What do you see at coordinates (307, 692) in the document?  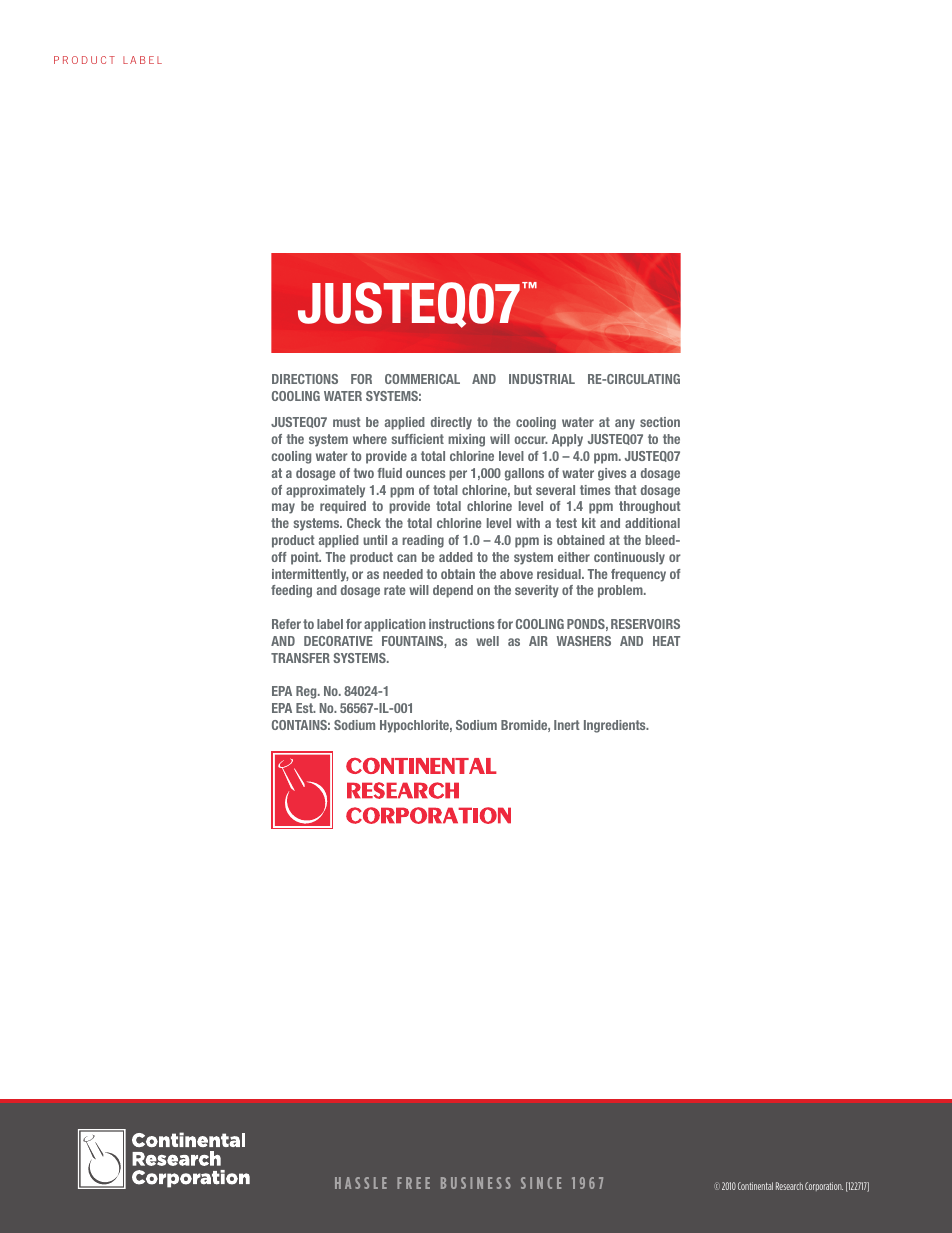 I see `Reg` at bounding box center [307, 692].
